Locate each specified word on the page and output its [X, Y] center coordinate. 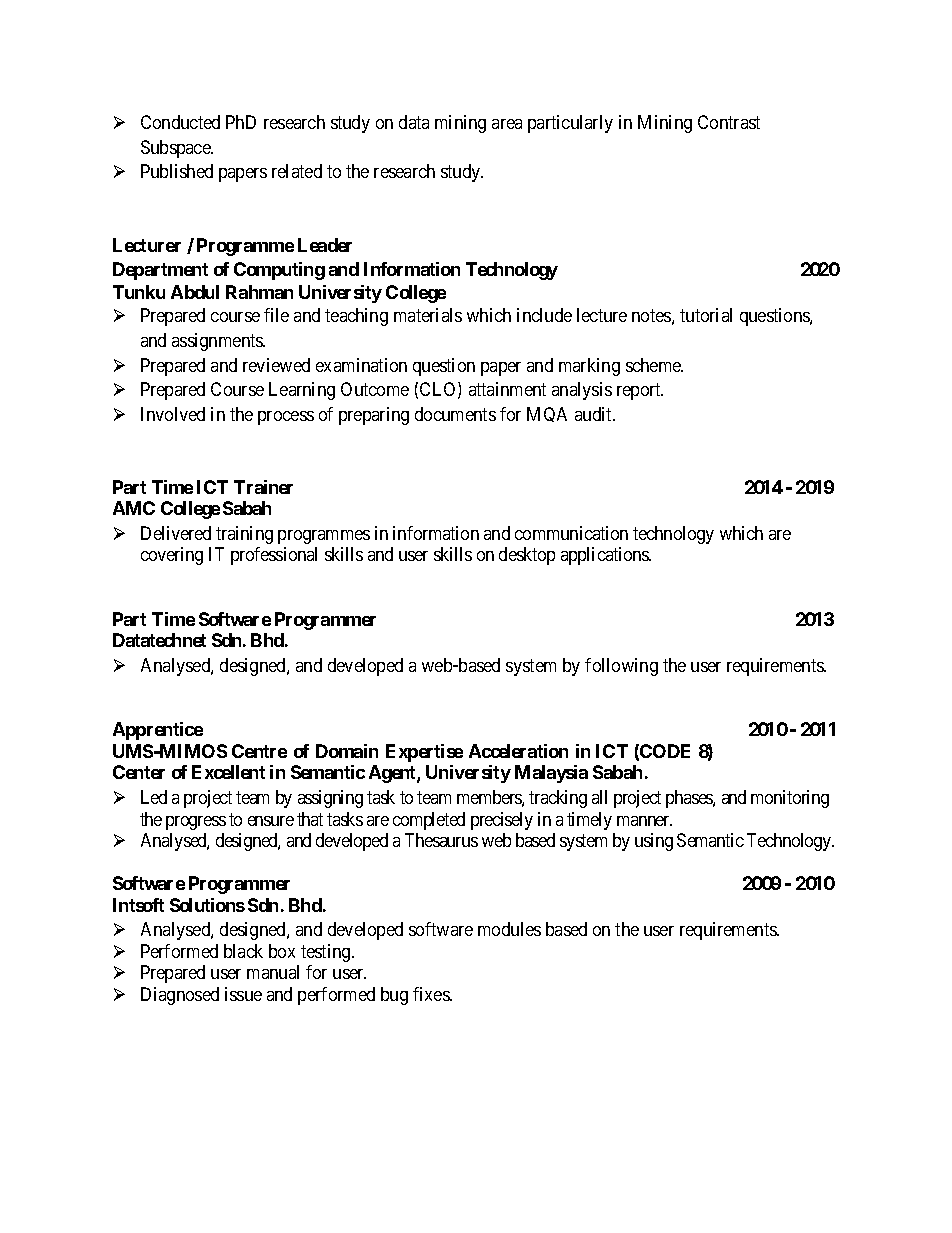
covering [172, 556]
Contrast [729, 122]
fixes [432, 994]
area [507, 124]
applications [606, 556]
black [243, 951]
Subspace [177, 149]
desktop [527, 556]
